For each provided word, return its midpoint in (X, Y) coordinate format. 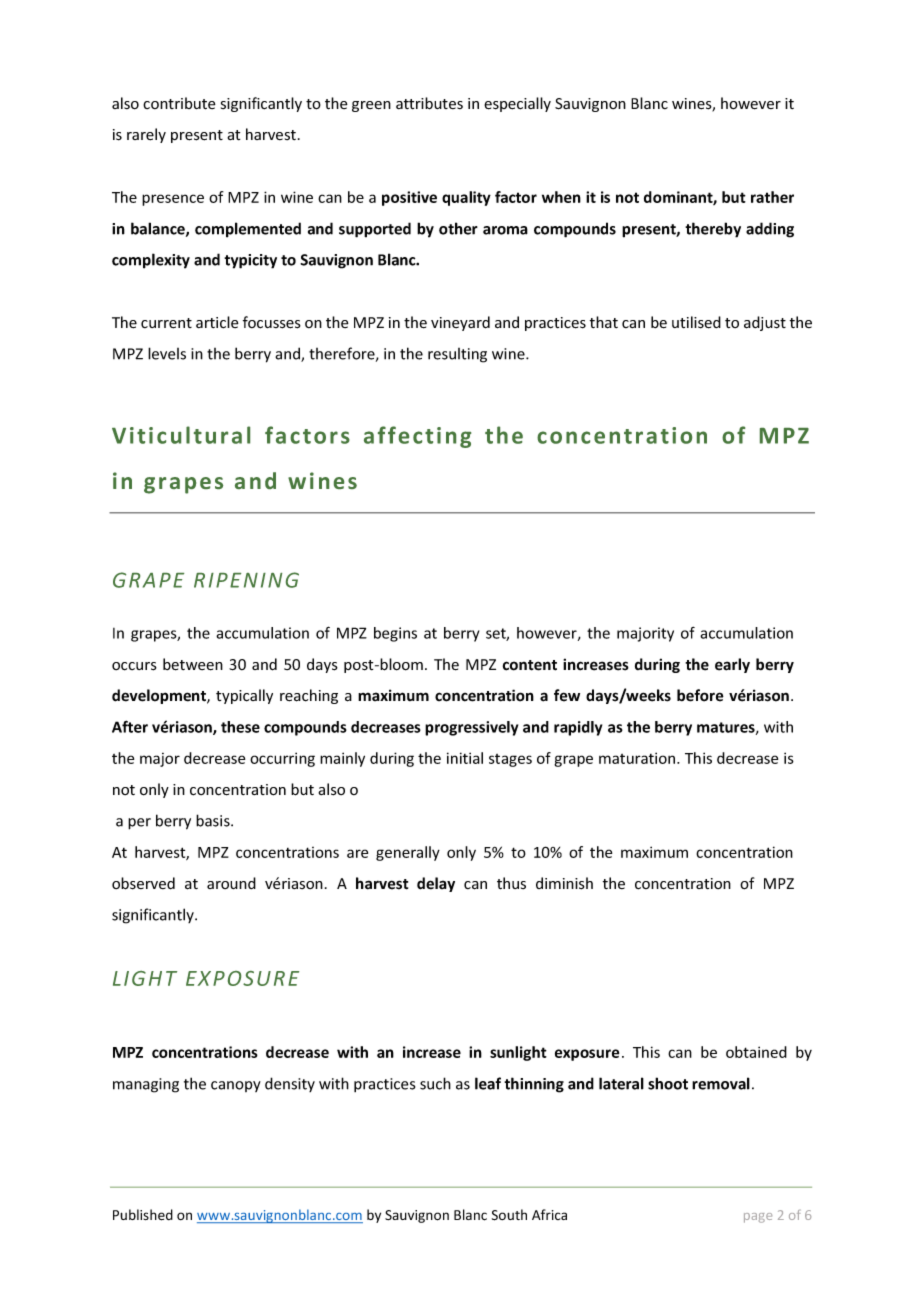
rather (772, 197)
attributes (429, 103)
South (509, 1215)
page (758, 1218)
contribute (179, 103)
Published (143, 1215)
